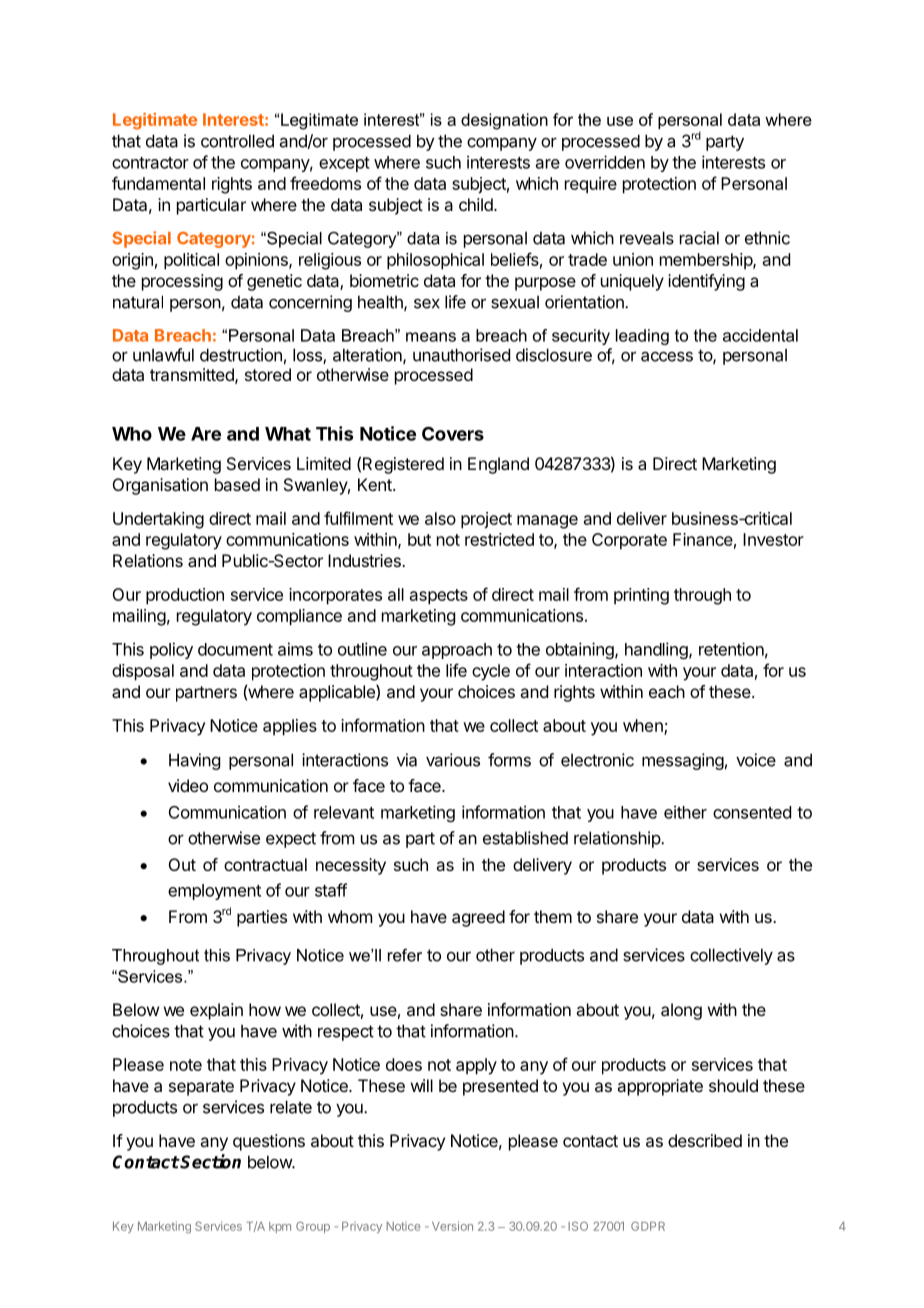 The width and height of the image is (924, 1308). Describe the element at coordinates (214, 892) in the image. I see `employment` at that location.
